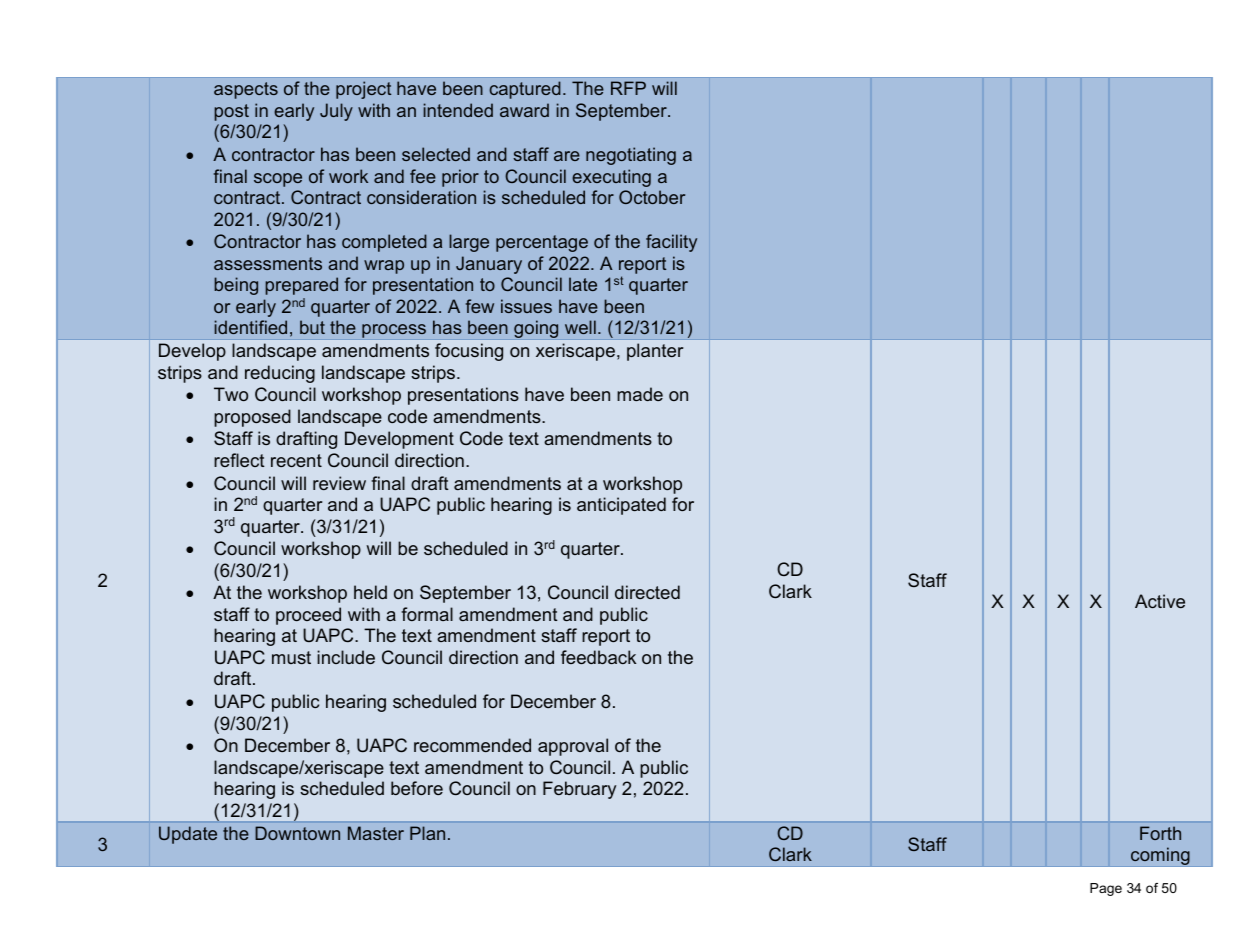  What do you see at coordinates (621, 506) in the image?
I see `anticipated` at bounding box center [621, 506].
